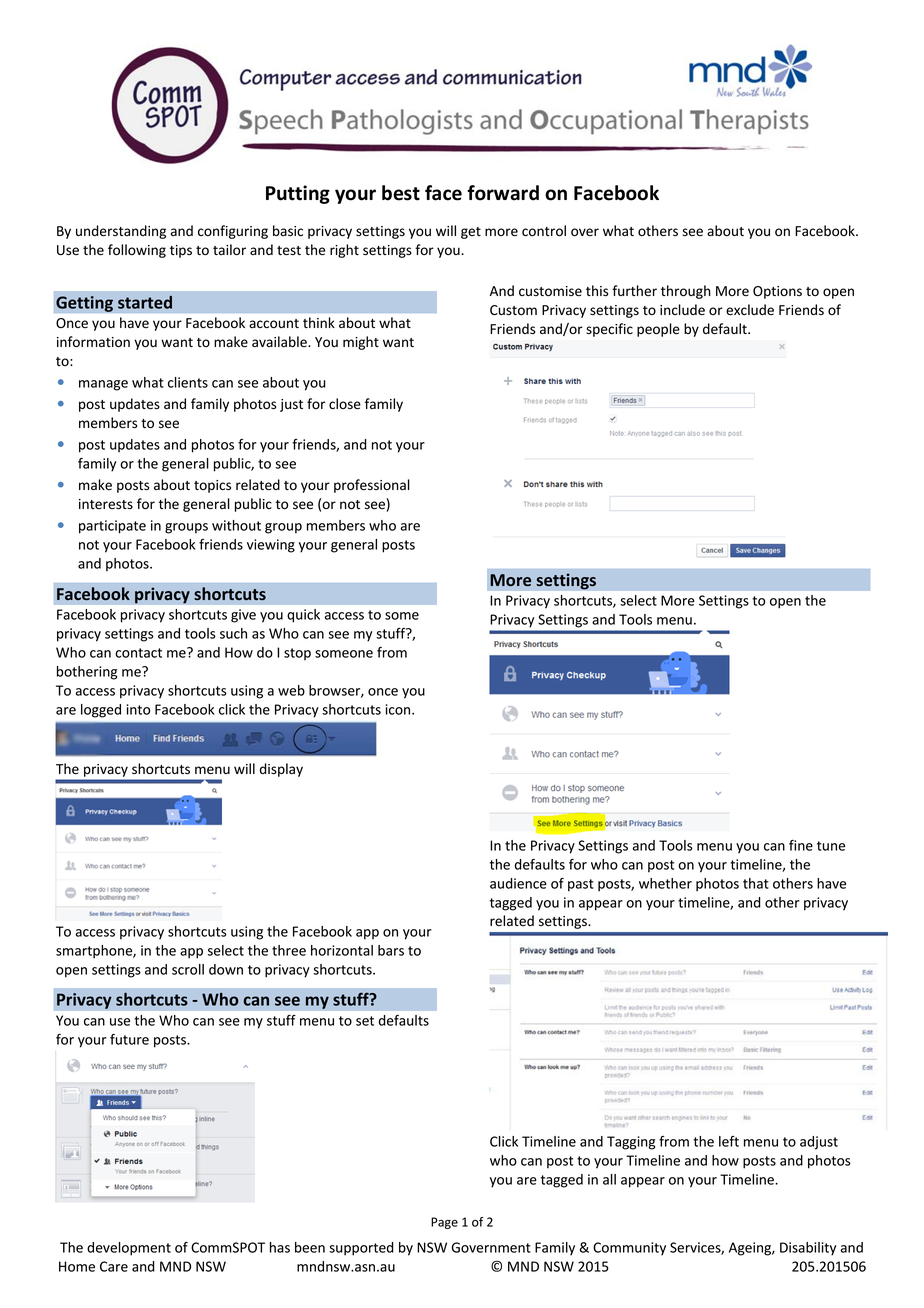 This screenshot has width=924, height=1308. What do you see at coordinates (399, 709) in the screenshot?
I see `icon` at bounding box center [399, 709].
